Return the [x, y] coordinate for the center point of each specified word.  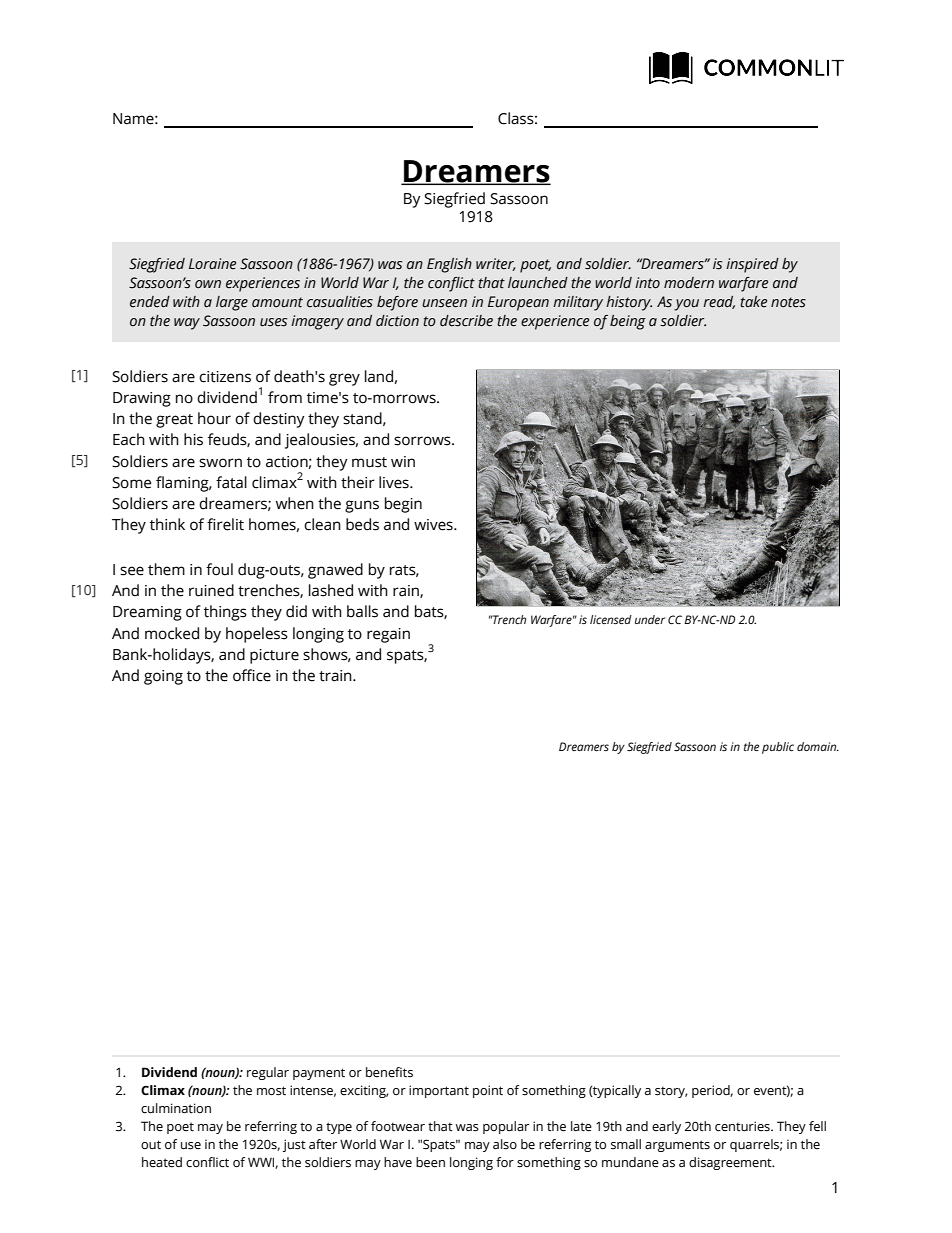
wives [434, 525]
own [208, 284]
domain [818, 746]
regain [388, 635]
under [650, 619]
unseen [444, 303]
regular [268, 1073]
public [778, 748]
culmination [176, 1108]
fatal [231, 482]
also [505, 1144]
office [252, 675]
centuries [743, 1126]
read [719, 302]
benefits [389, 1072]
